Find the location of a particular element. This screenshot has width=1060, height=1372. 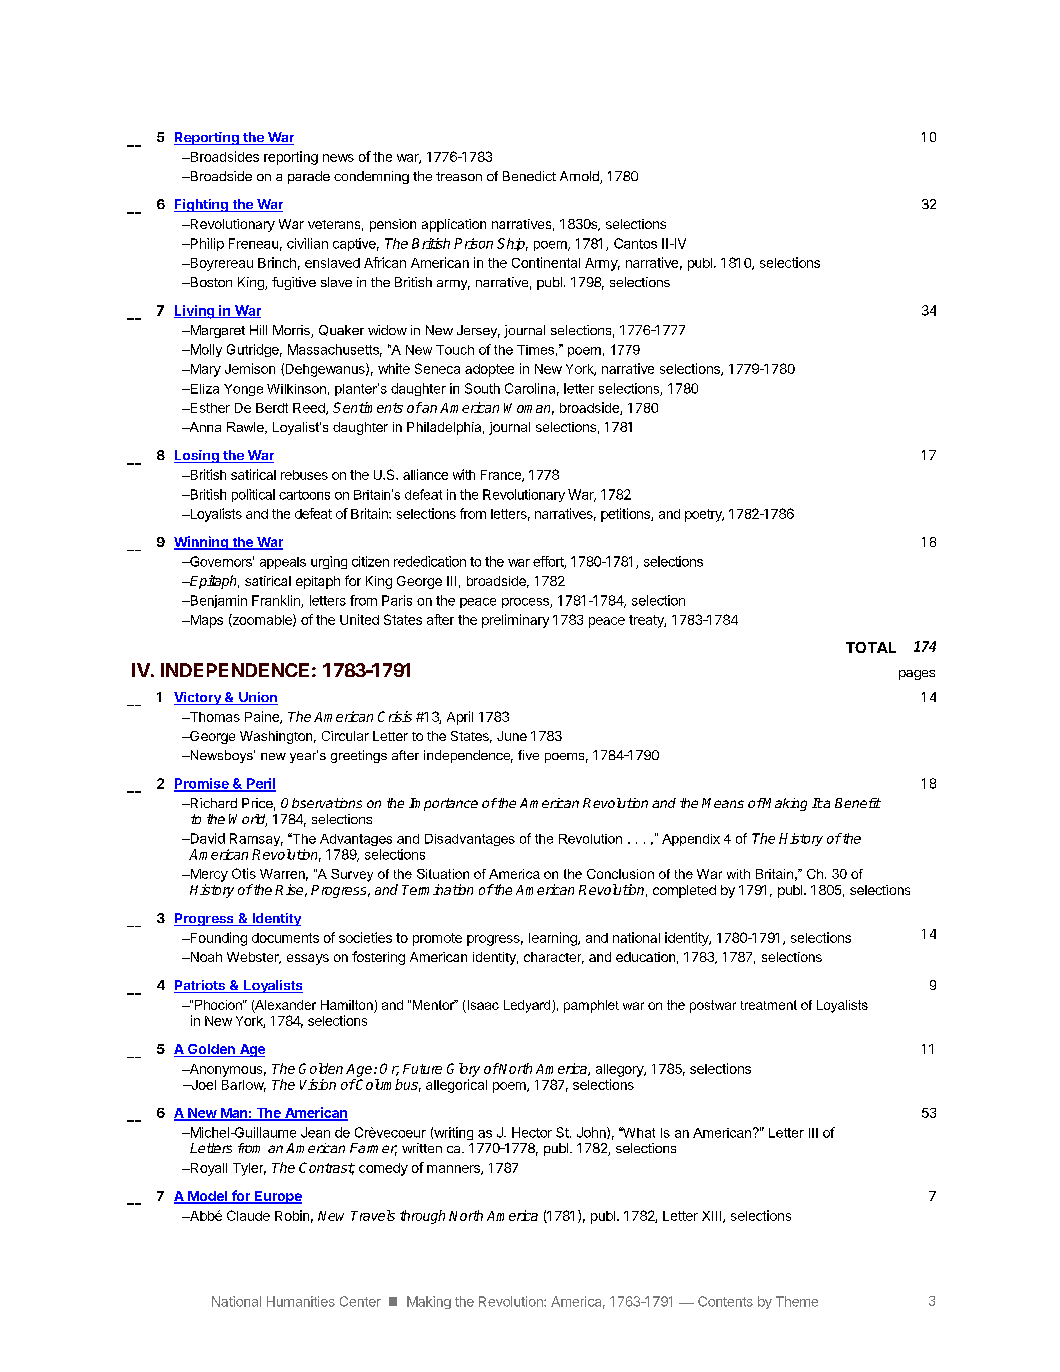

through is located at coordinates (422, 1217).
